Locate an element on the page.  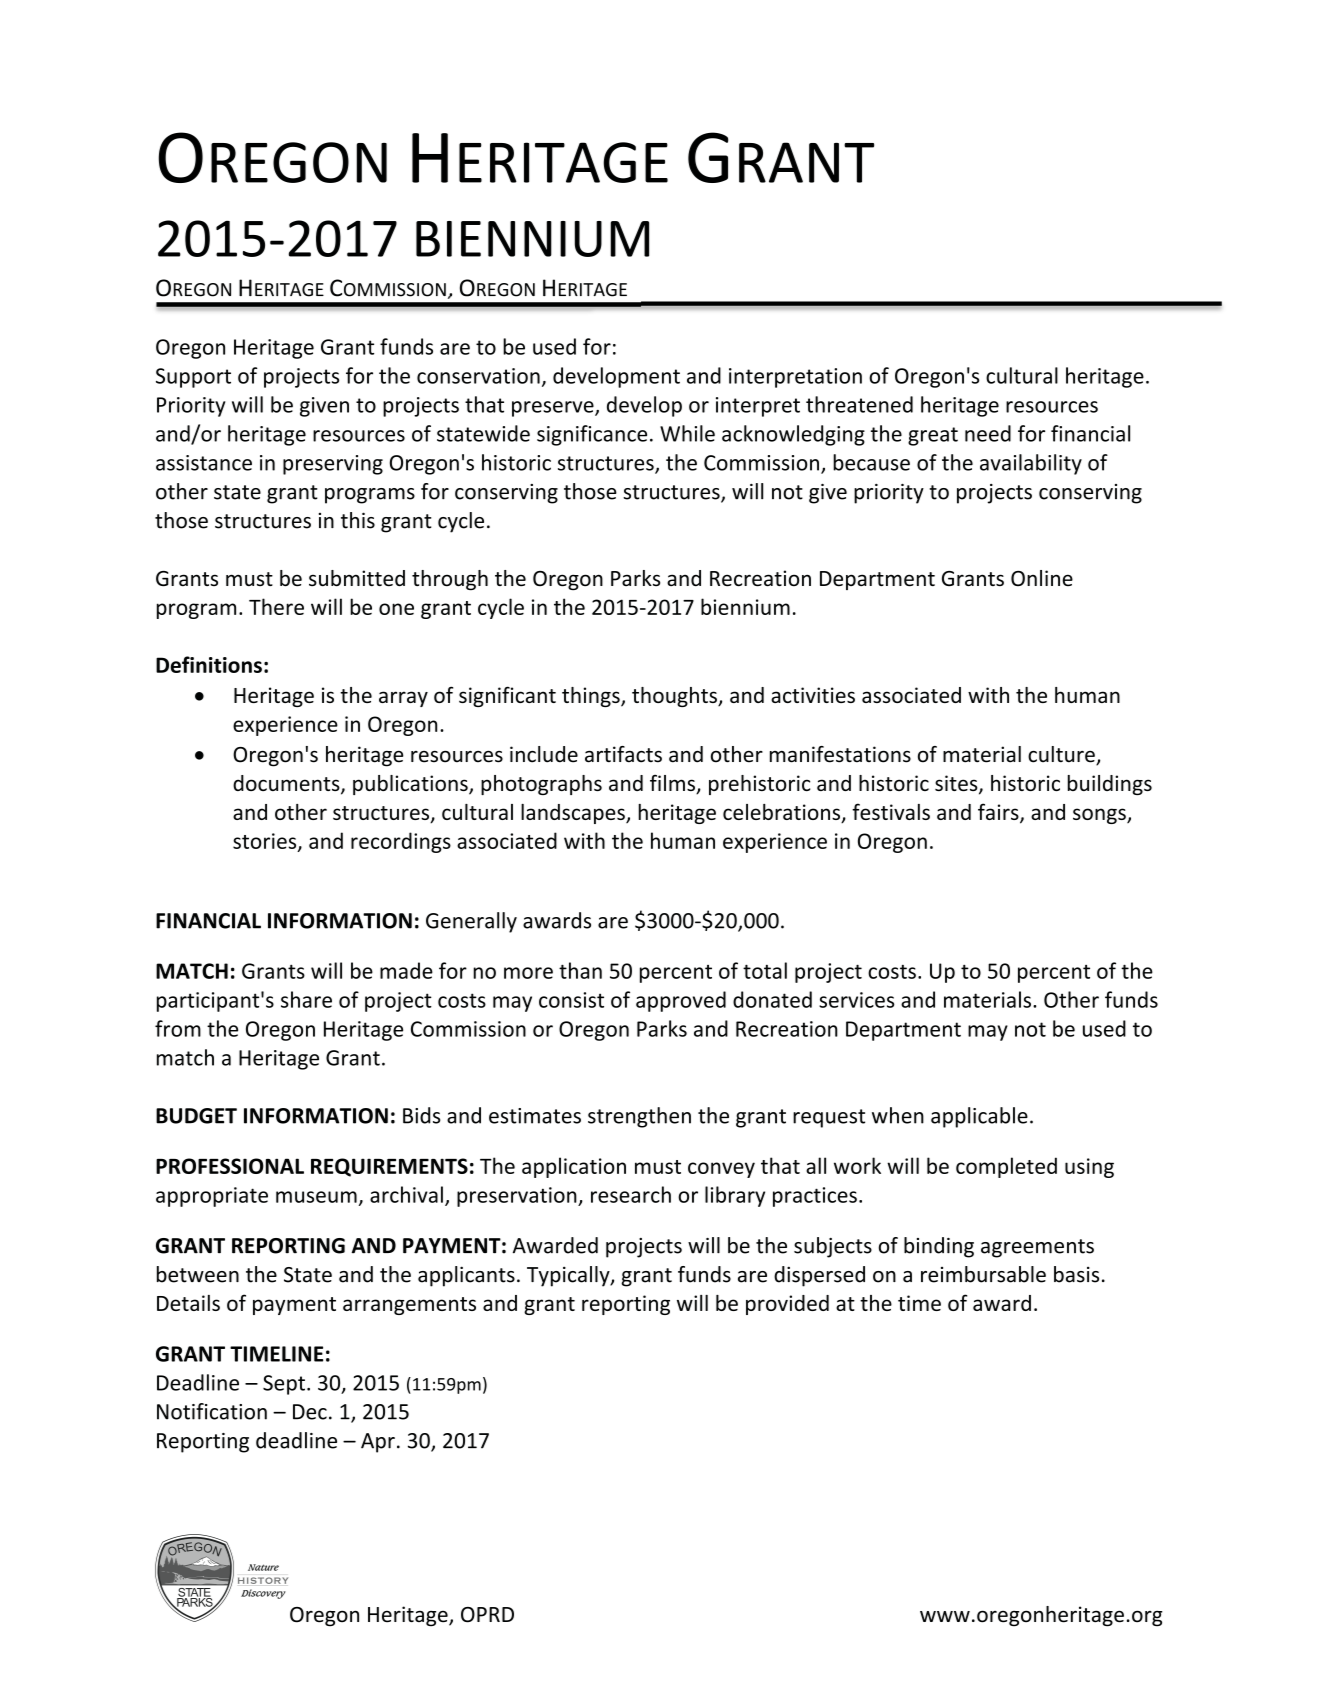
reimbursable is located at coordinates (983, 1274).
